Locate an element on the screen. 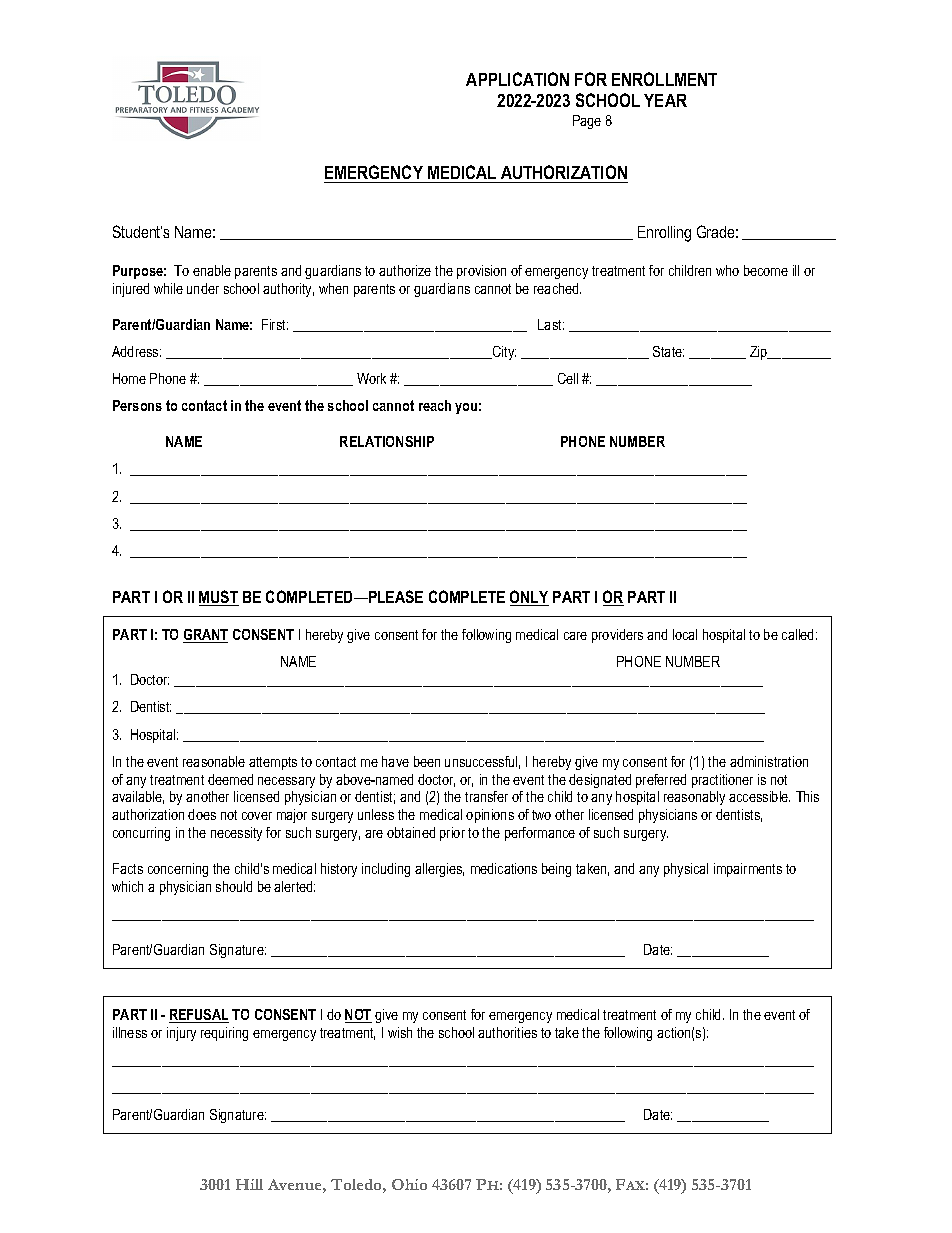 This screenshot has height=1233, width=952. APPLICATION is located at coordinates (517, 79).
